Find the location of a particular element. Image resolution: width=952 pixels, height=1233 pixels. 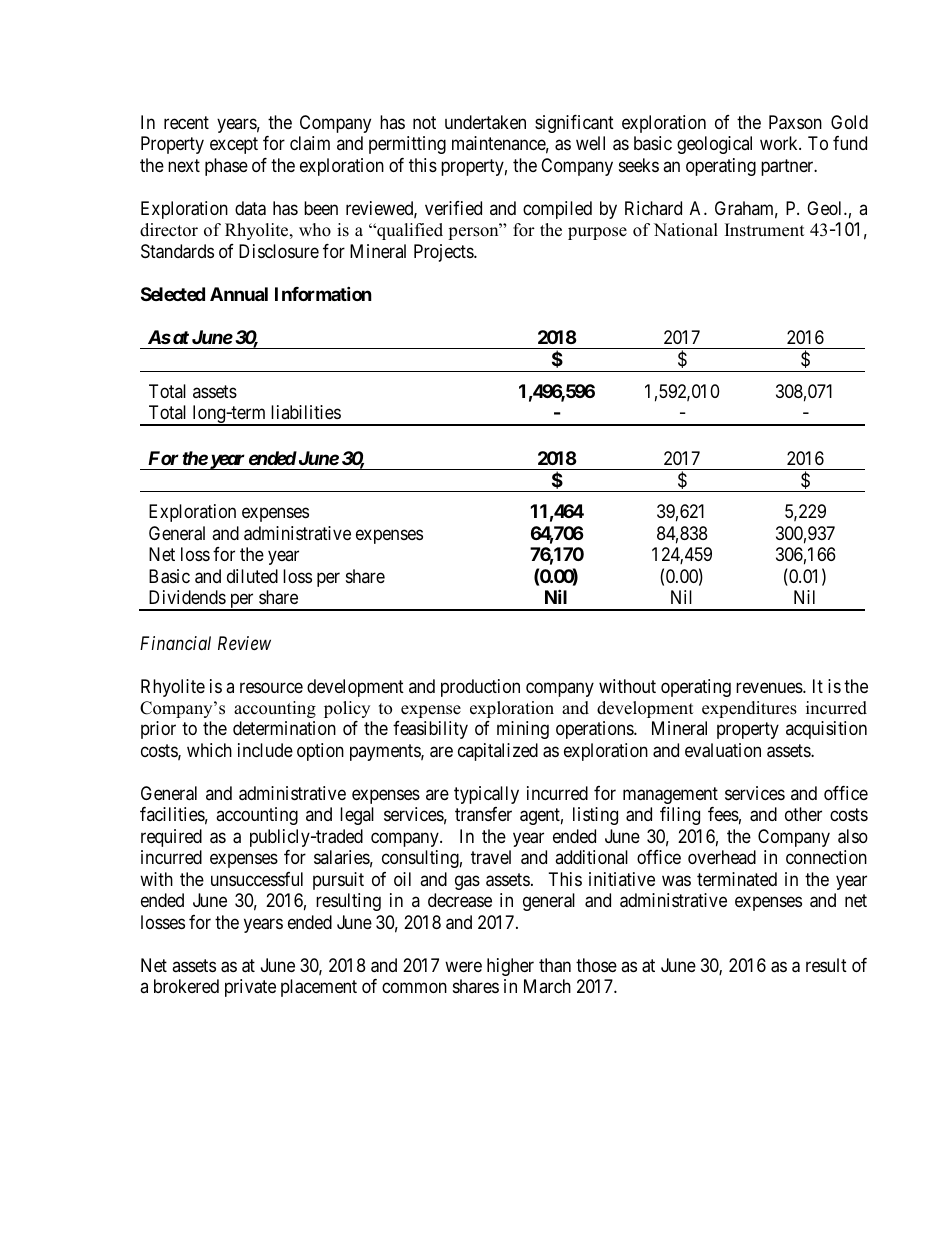

Annual is located at coordinates (239, 294).
